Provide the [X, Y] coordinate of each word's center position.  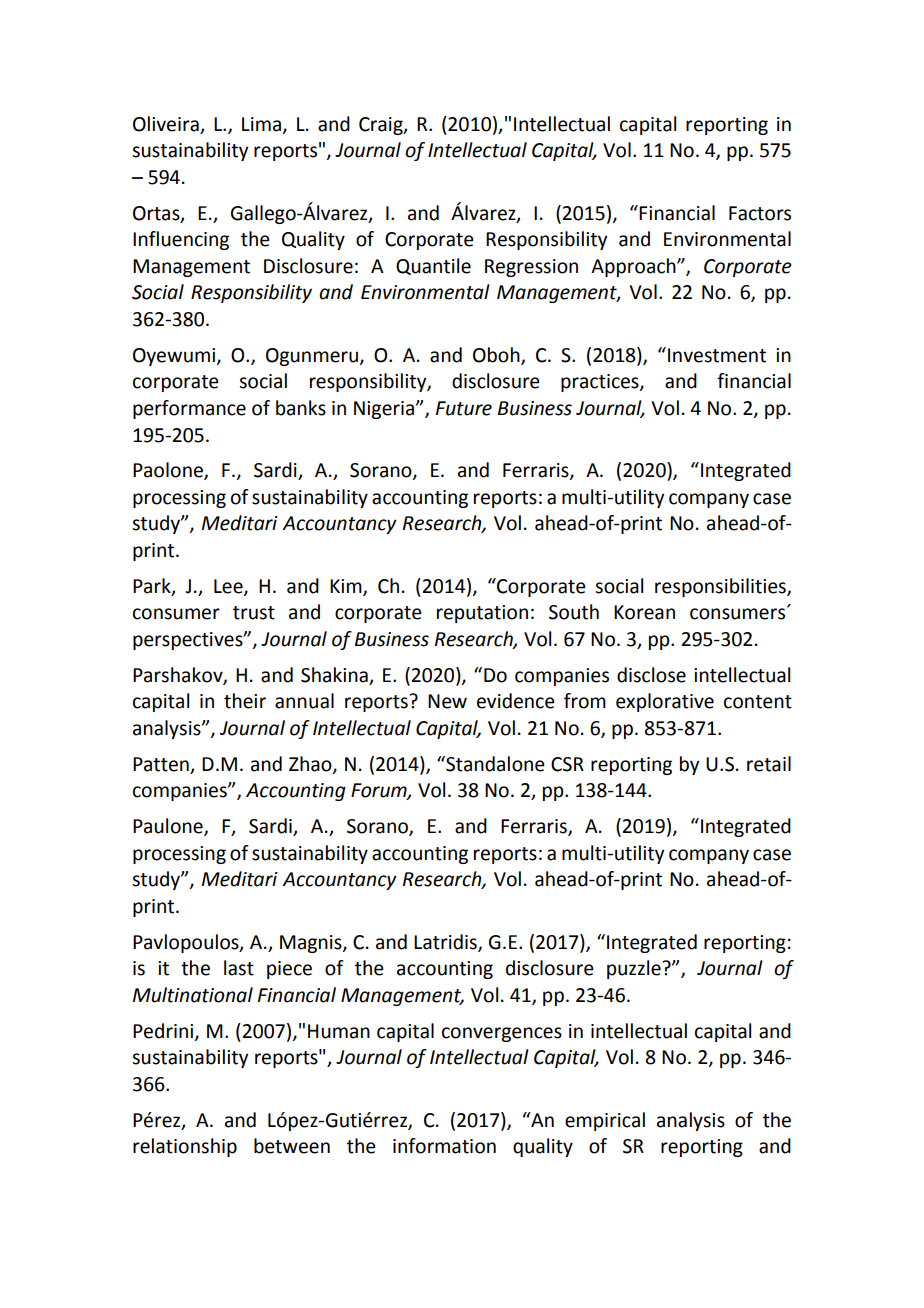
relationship [185, 1147]
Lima [261, 124]
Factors [760, 213]
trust [254, 613]
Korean [644, 612]
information [444, 1146]
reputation [482, 614]
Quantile [433, 266]
